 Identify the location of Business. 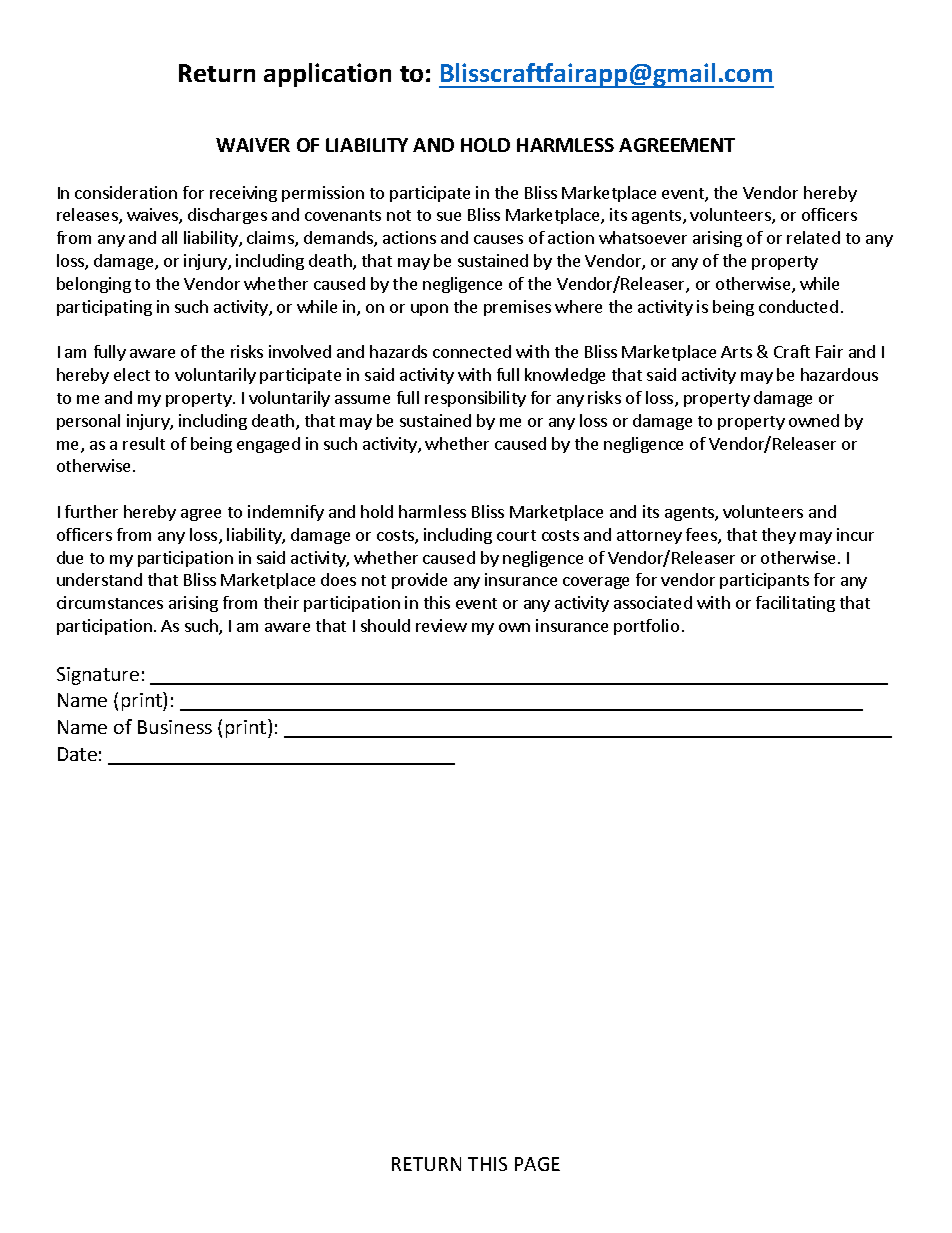
(175, 727).
